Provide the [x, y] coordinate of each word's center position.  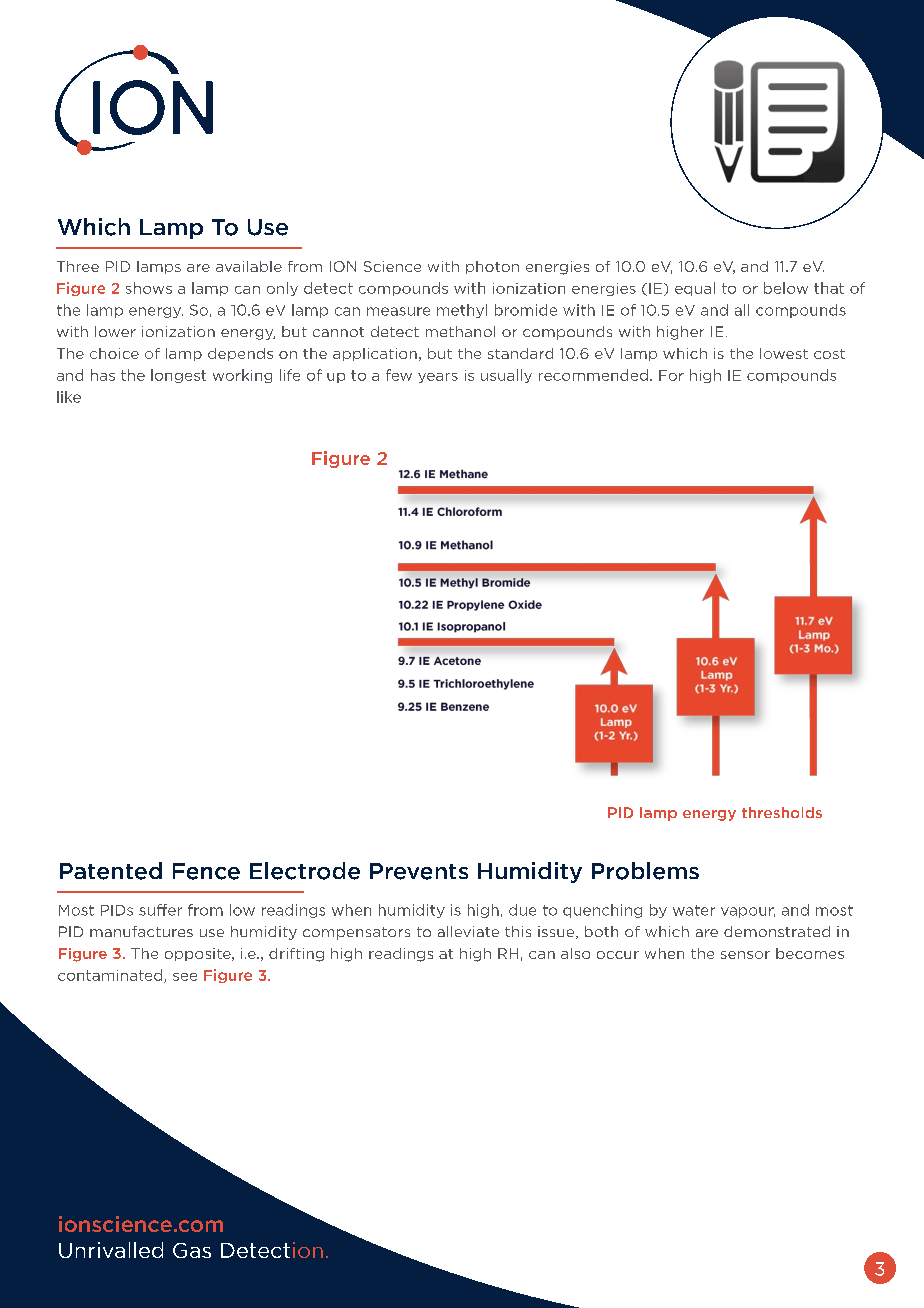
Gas [192, 1250]
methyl [462, 311]
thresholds [782, 812]
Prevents [419, 871]
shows [149, 288]
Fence [206, 871]
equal [695, 289]
